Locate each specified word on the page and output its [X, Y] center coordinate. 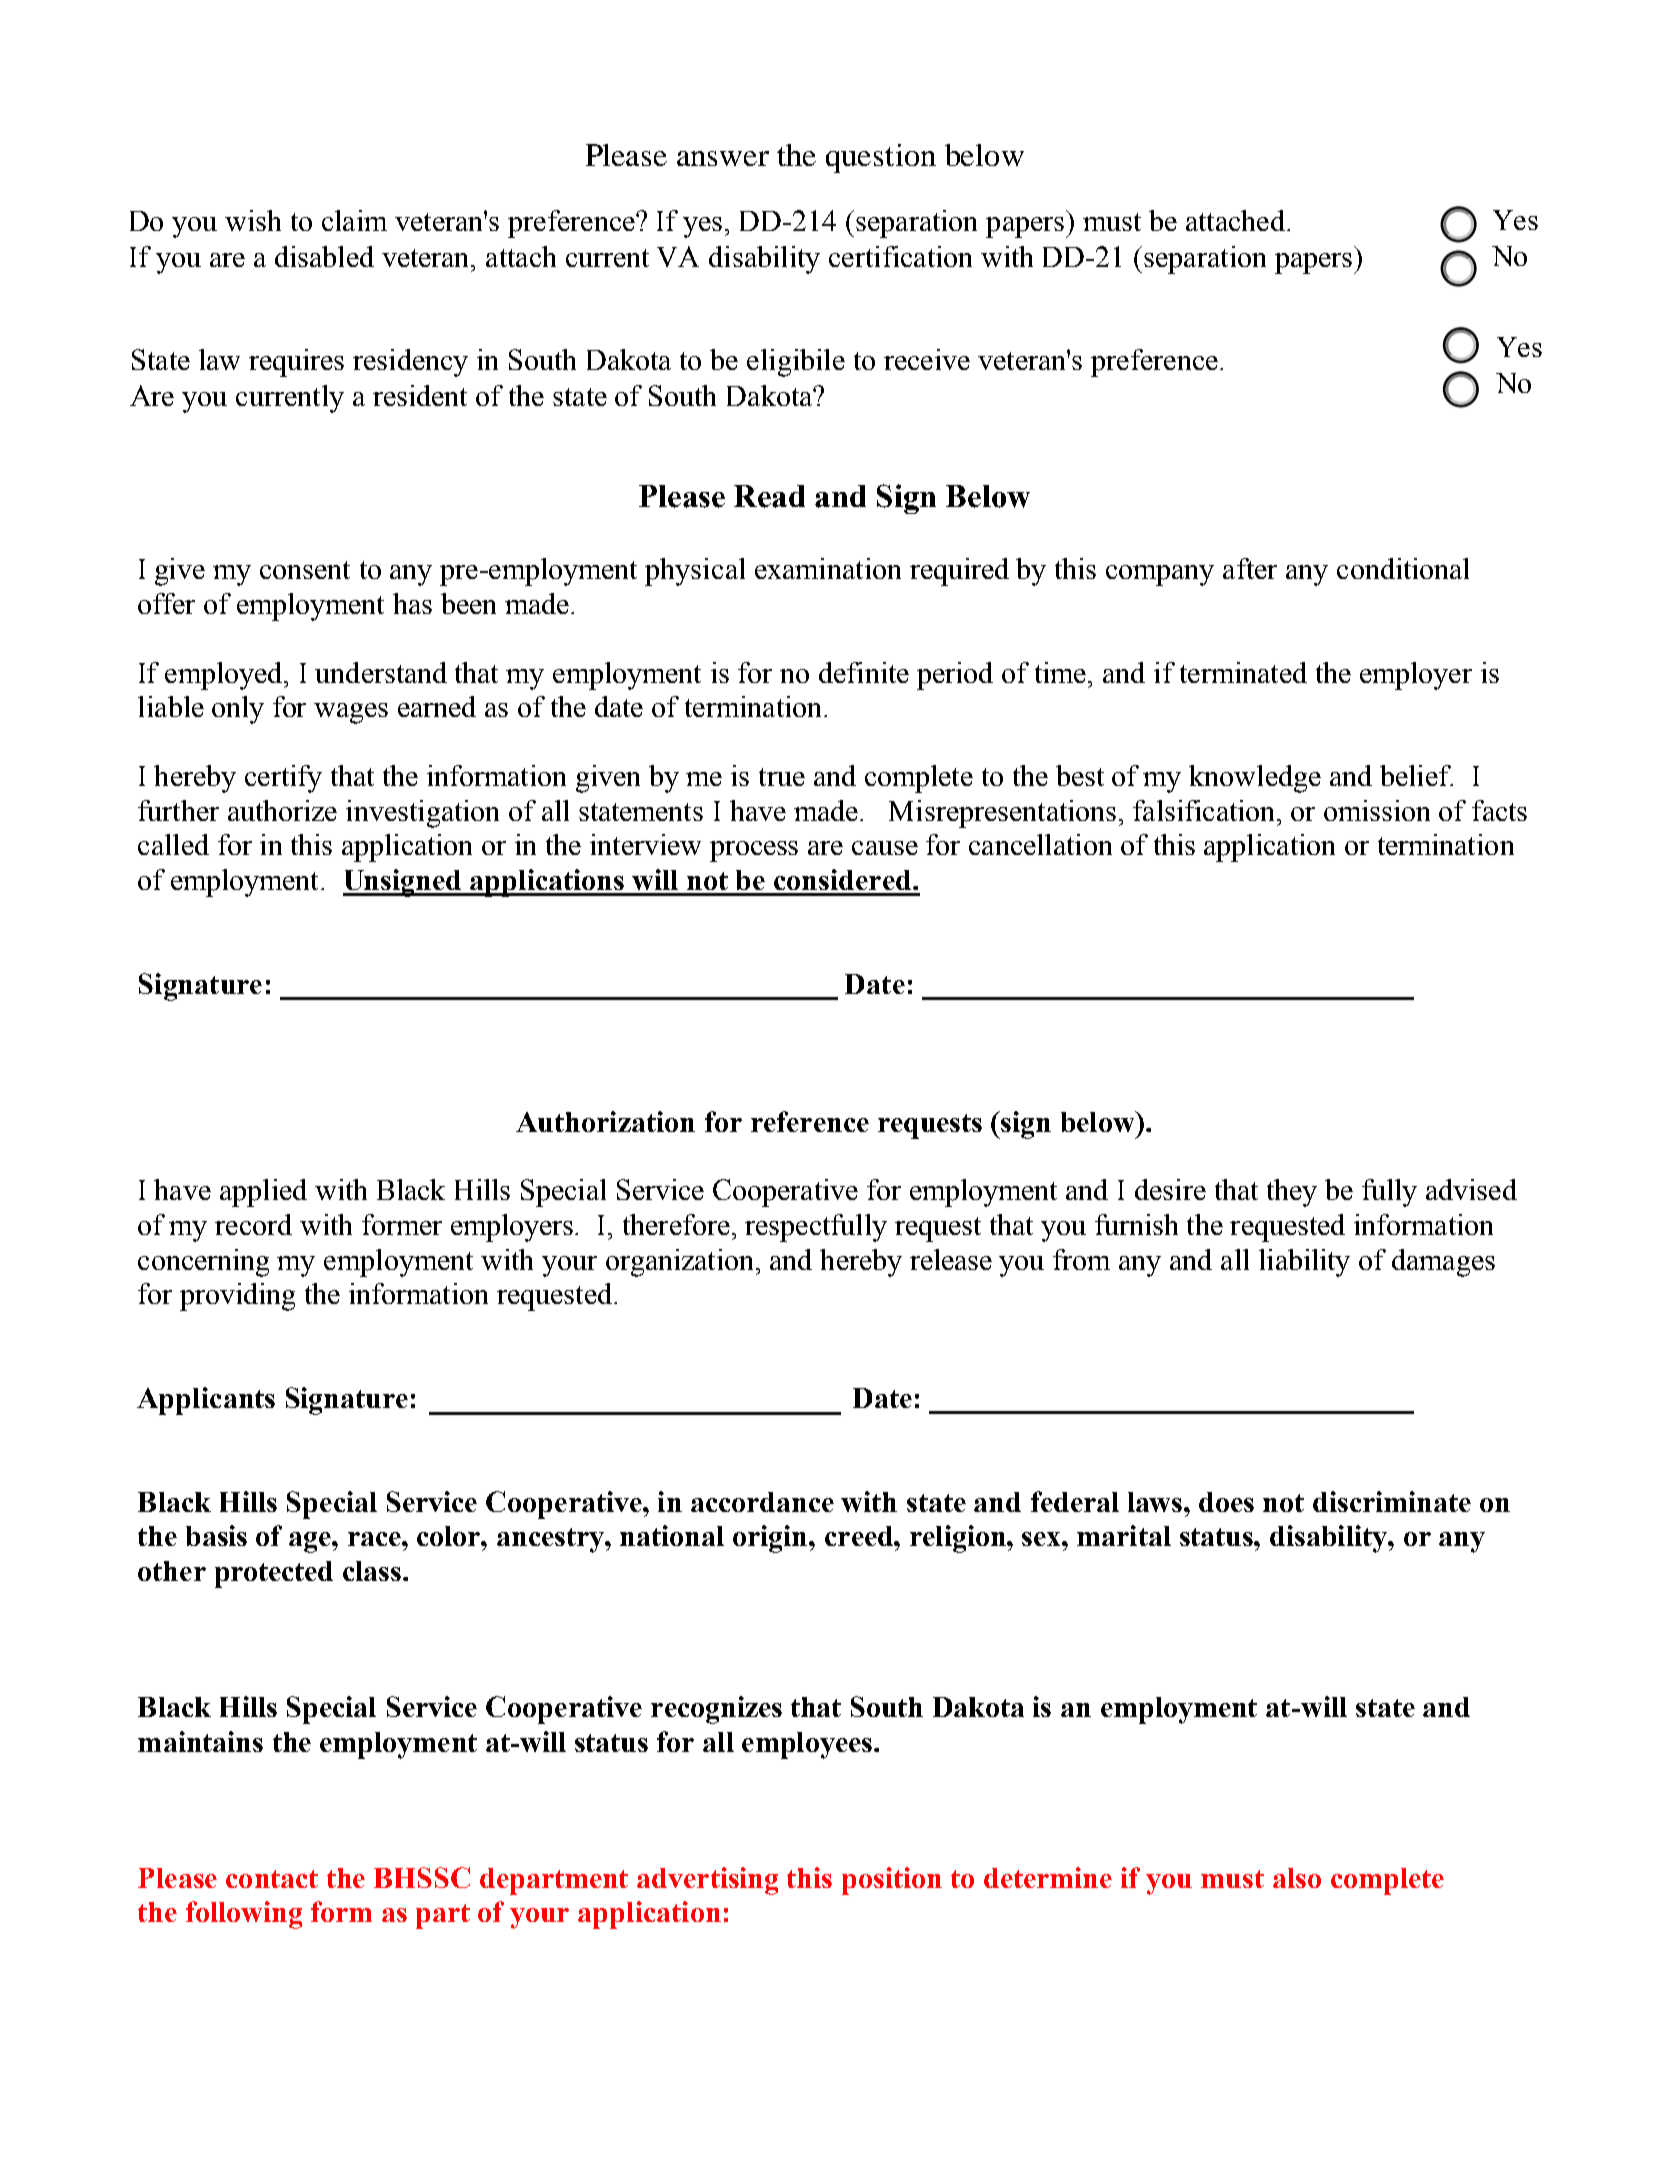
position [892, 1881]
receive [927, 359]
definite [864, 672]
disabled [324, 256]
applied [263, 1193]
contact [272, 1879]
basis [216, 1535]
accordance [762, 1502]
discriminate [1392, 1501]
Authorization [605, 1121]
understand [381, 672]
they [1292, 1193]
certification [900, 256]
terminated [1243, 672]
